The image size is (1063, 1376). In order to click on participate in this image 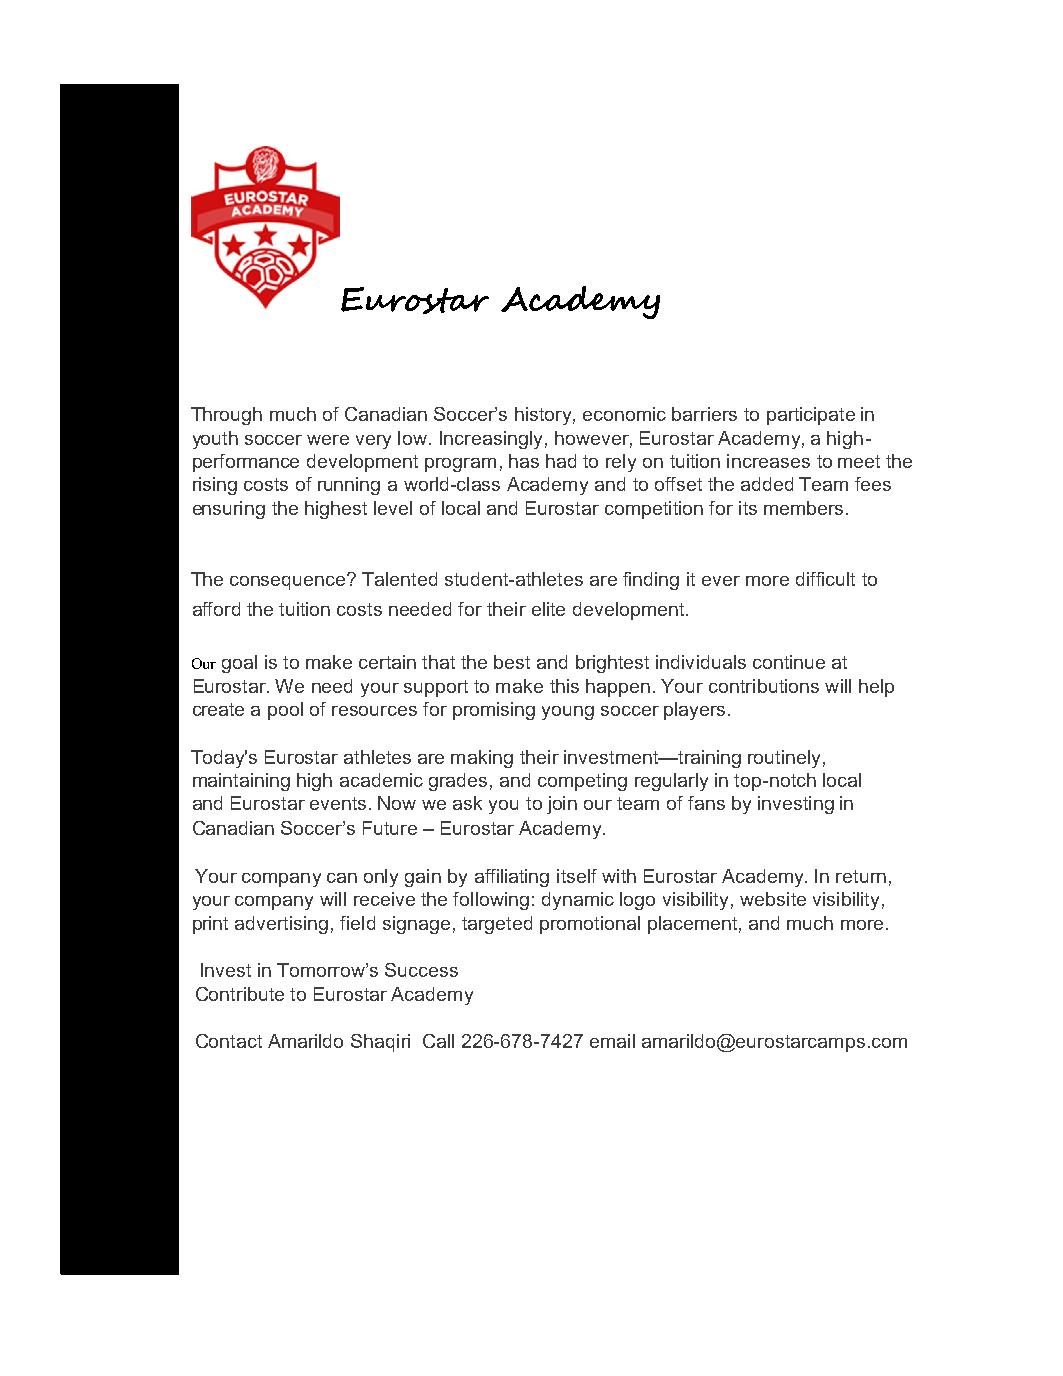, I will do `click(811, 416)`.
